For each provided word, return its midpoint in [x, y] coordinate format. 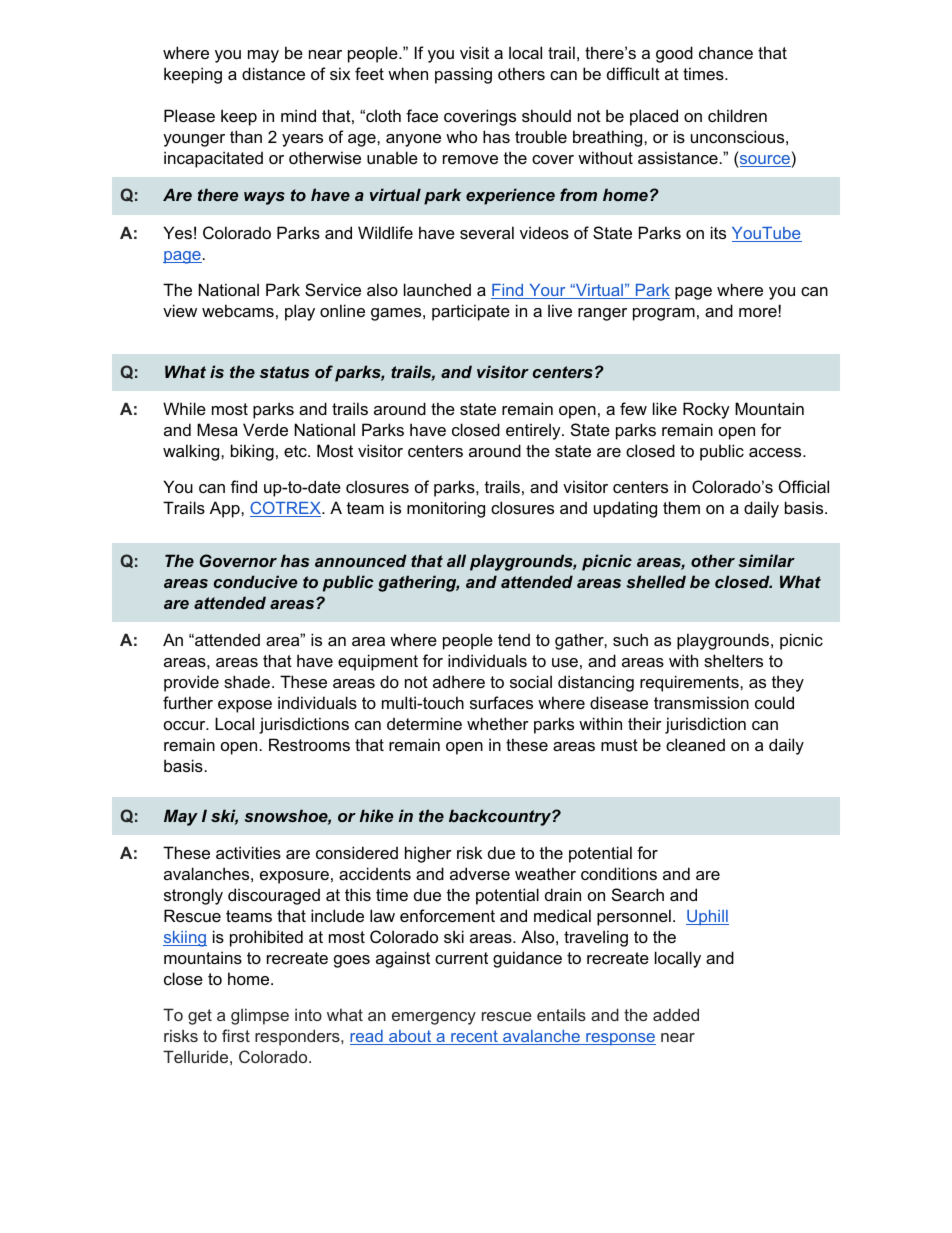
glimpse [260, 1016]
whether [498, 723]
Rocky [706, 410]
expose [245, 706]
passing [463, 75]
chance [726, 52]
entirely [534, 431]
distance [273, 73]
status [284, 372]
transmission [701, 702]
